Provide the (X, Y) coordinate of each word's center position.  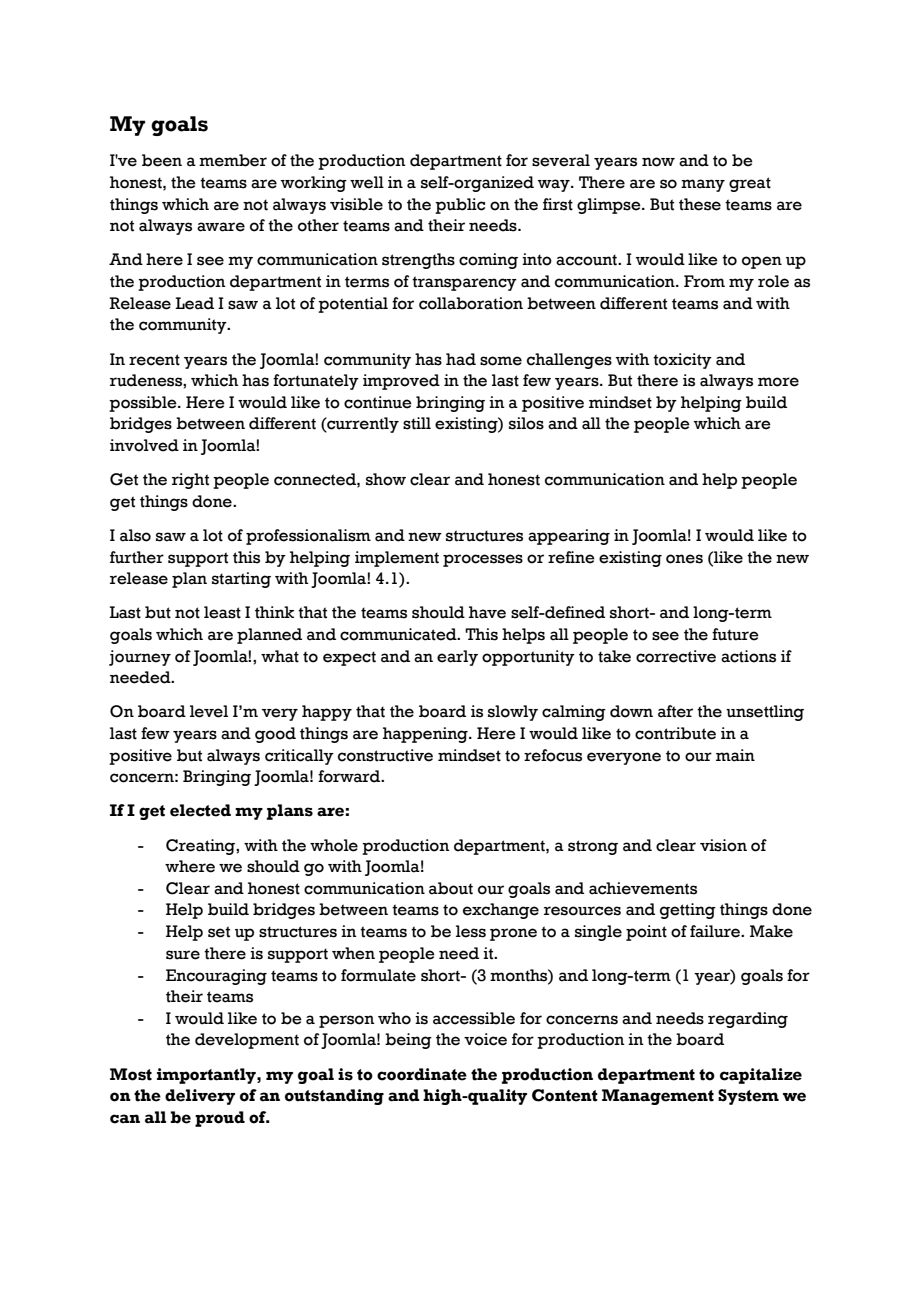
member (233, 160)
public (460, 206)
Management (658, 1097)
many (703, 185)
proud (220, 1119)
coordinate (422, 1074)
